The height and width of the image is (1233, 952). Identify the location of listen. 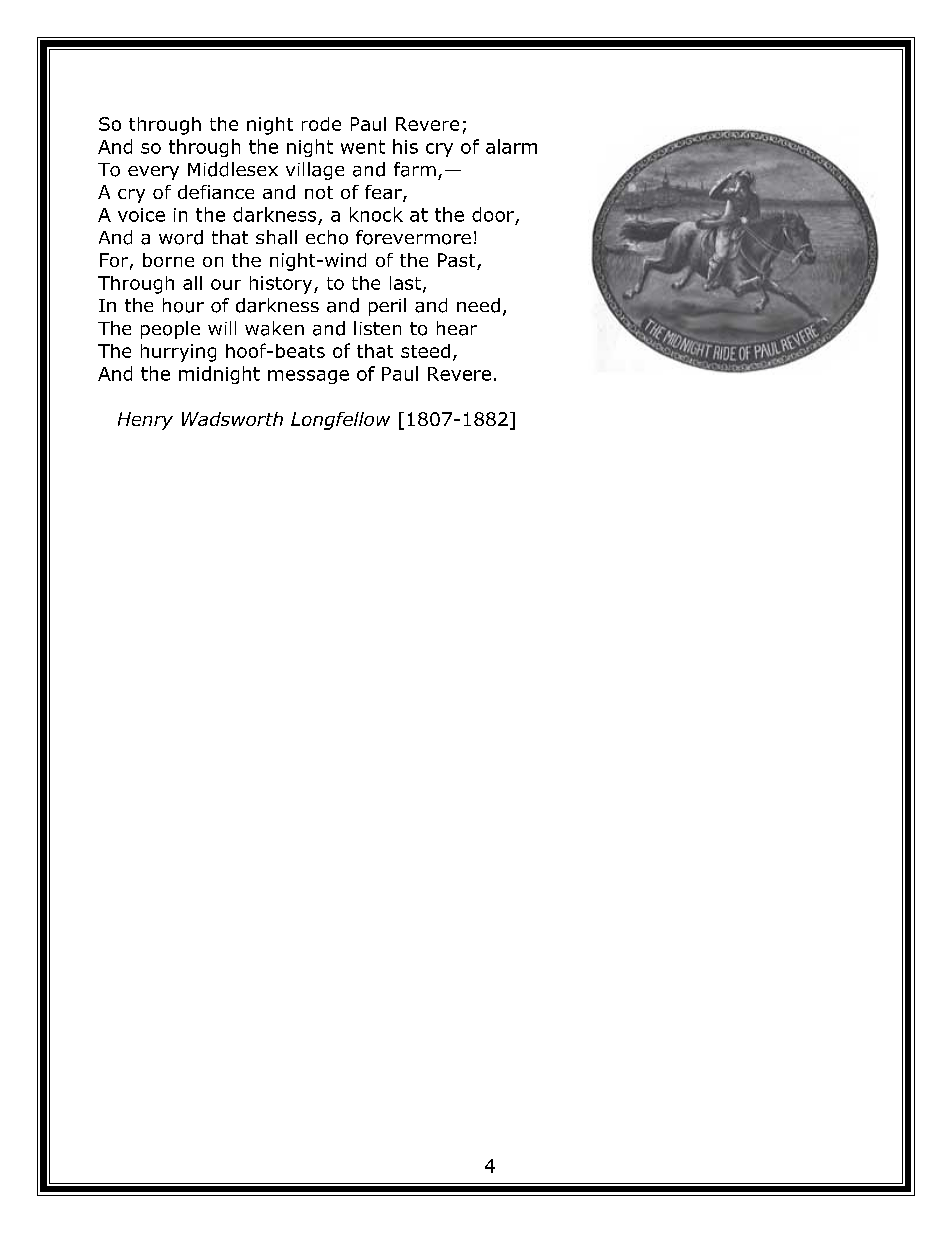
(377, 328).
